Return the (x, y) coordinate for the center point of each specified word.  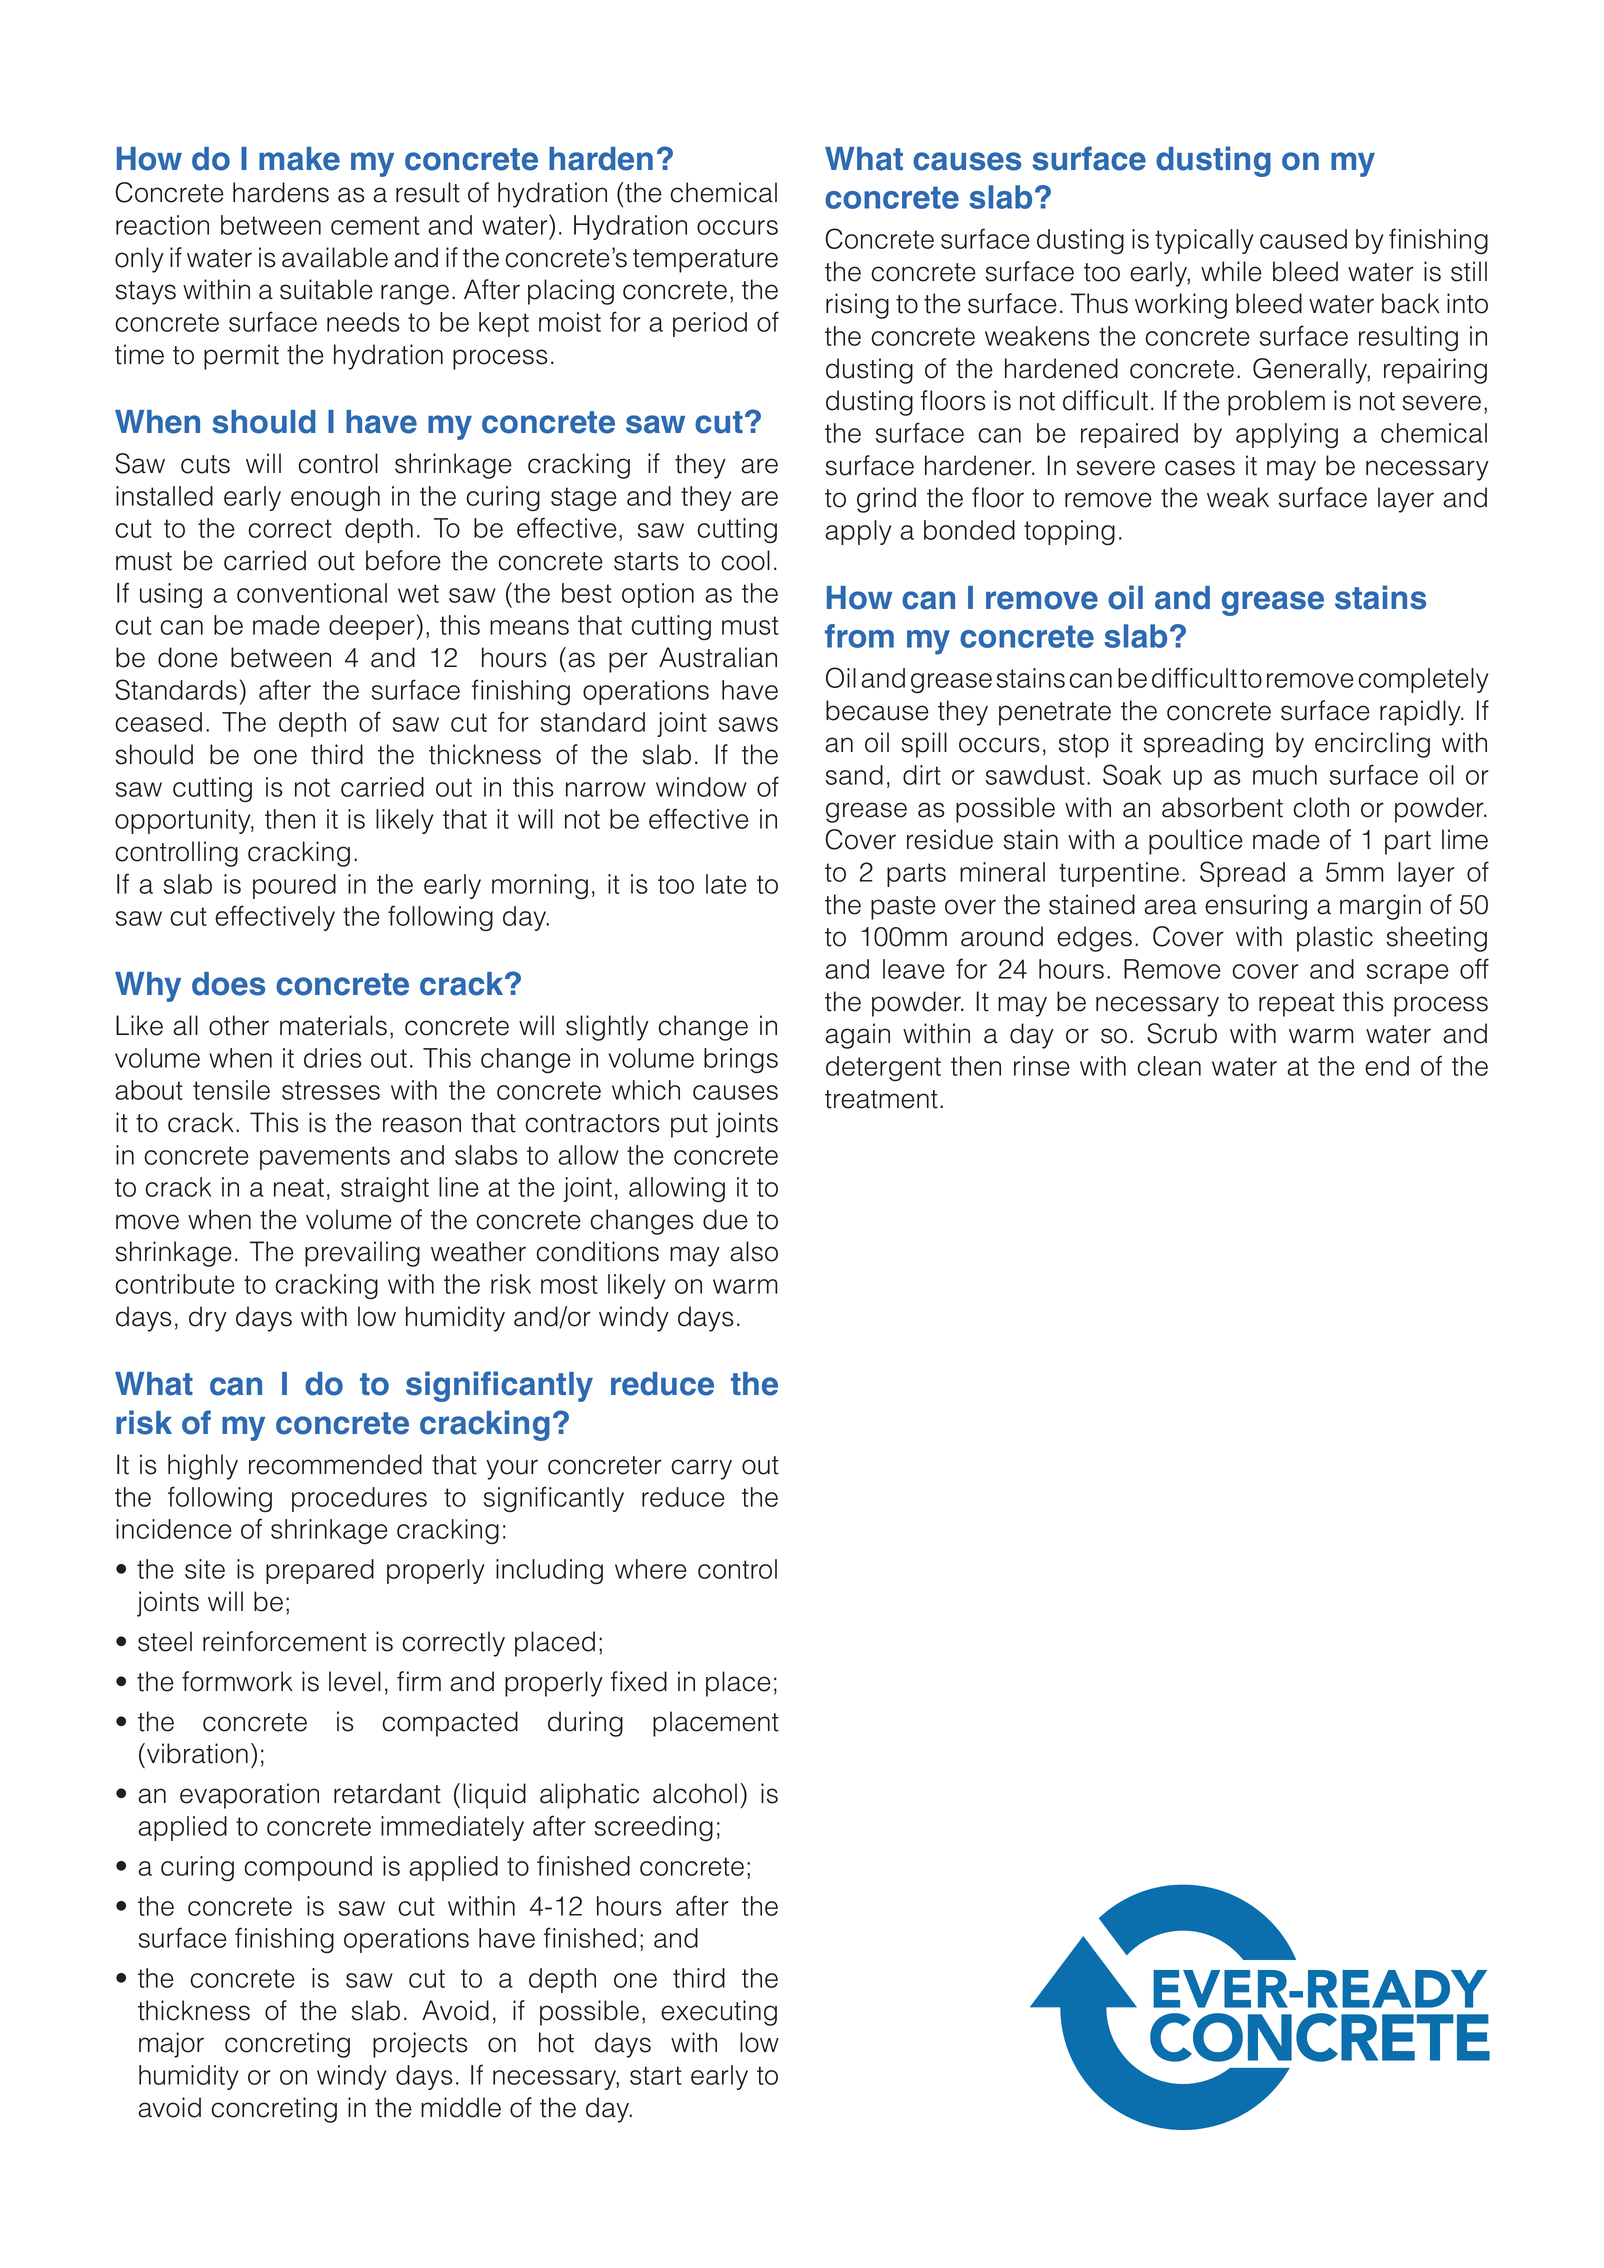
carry (701, 1469)
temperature (705, 261)
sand (854, 775)
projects (420, 2045)
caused (1303, 239)
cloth (1321, 807)
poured (294, 886)
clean (1169, 1066)
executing (719, 2013)
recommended (335, 1464)
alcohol (695, 1793)
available (335, 257)
